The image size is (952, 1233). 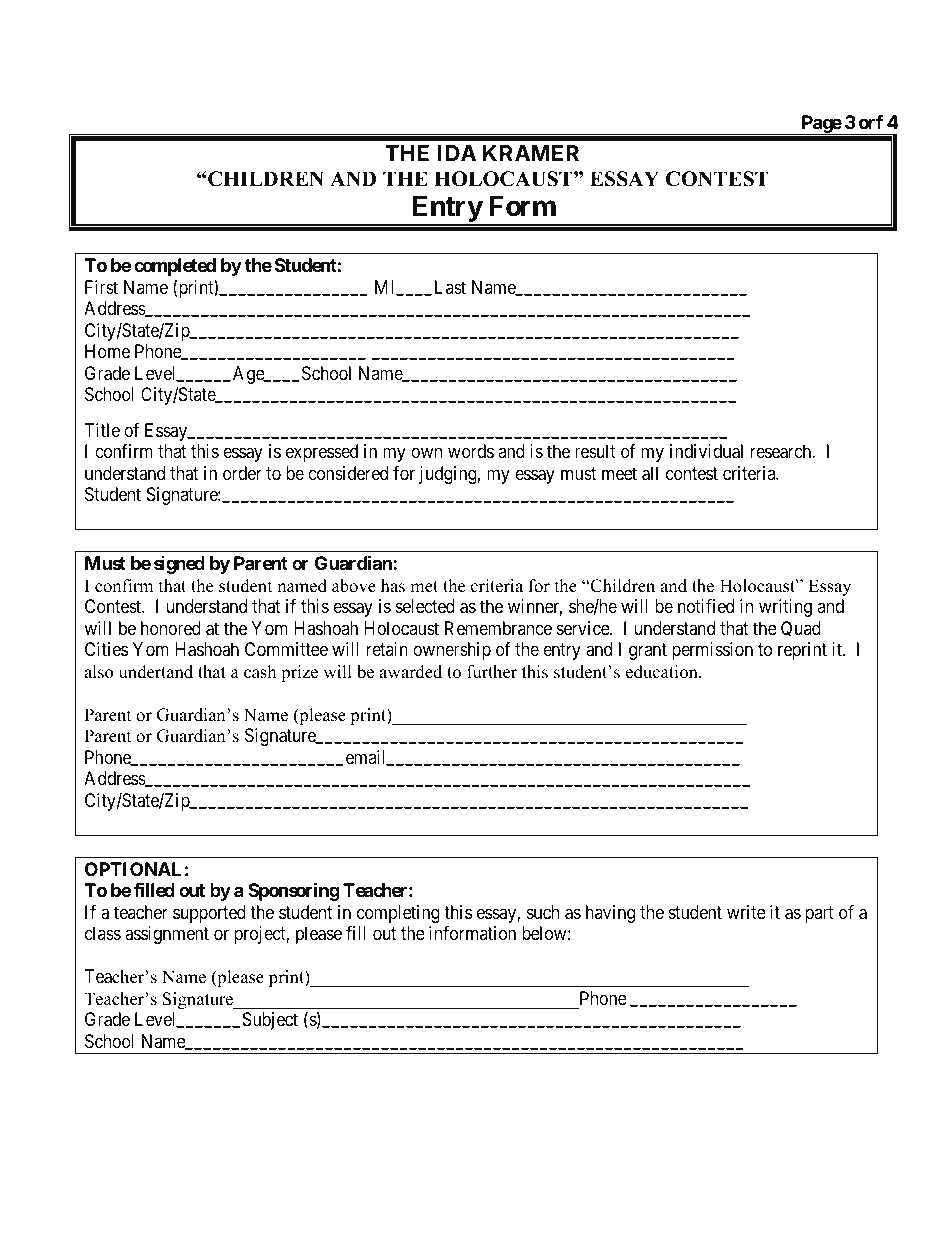 What do you see at coordinates (871, 122) in the screenshot?
I see `orf` at bounding box center [871, 122].
